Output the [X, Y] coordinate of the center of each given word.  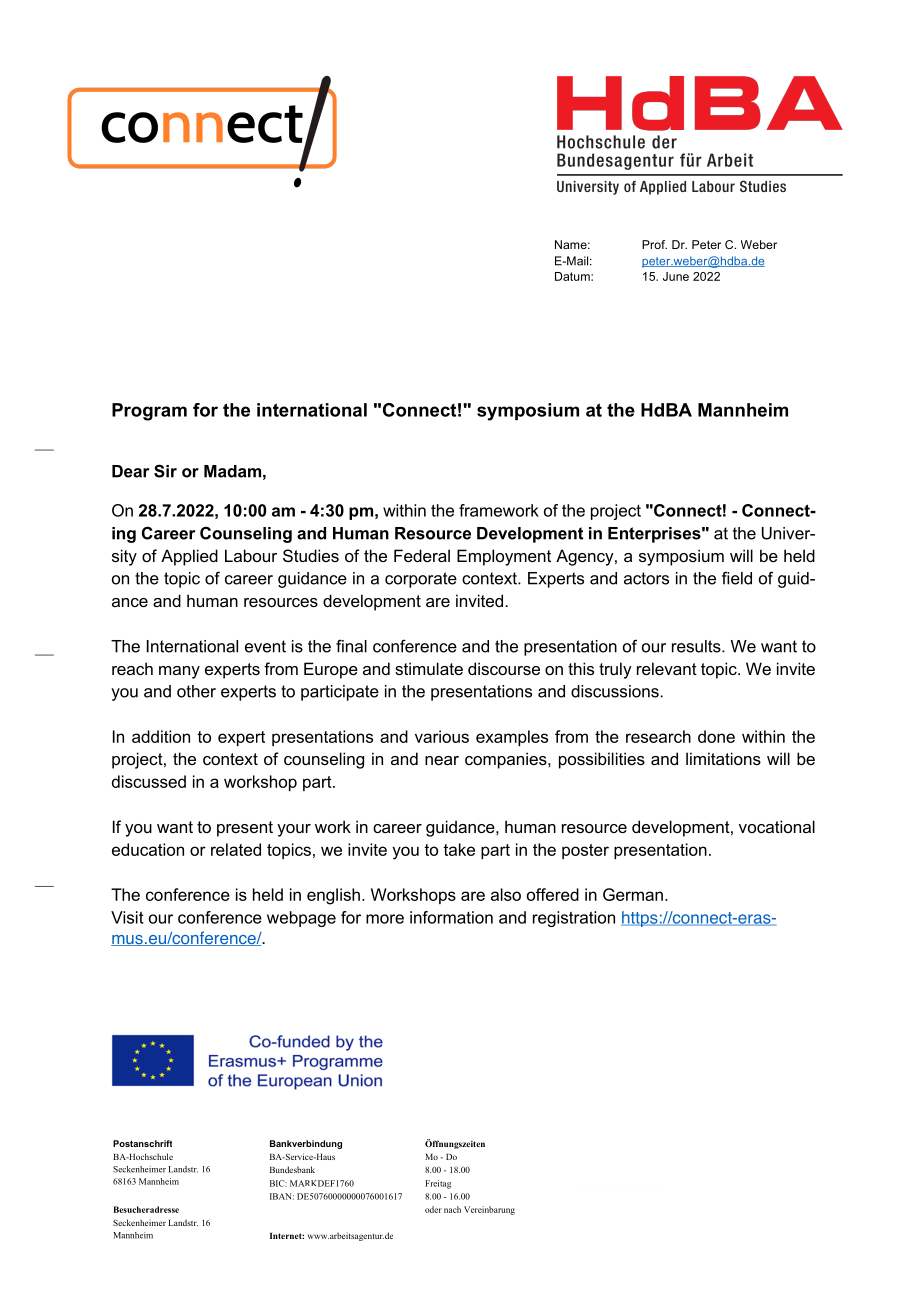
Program [149, 412]
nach [452, 1209]
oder [433, 1209]
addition [161, 736]
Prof [654, 244]
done [716, 736]
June [676, 276]
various [442, 736]
